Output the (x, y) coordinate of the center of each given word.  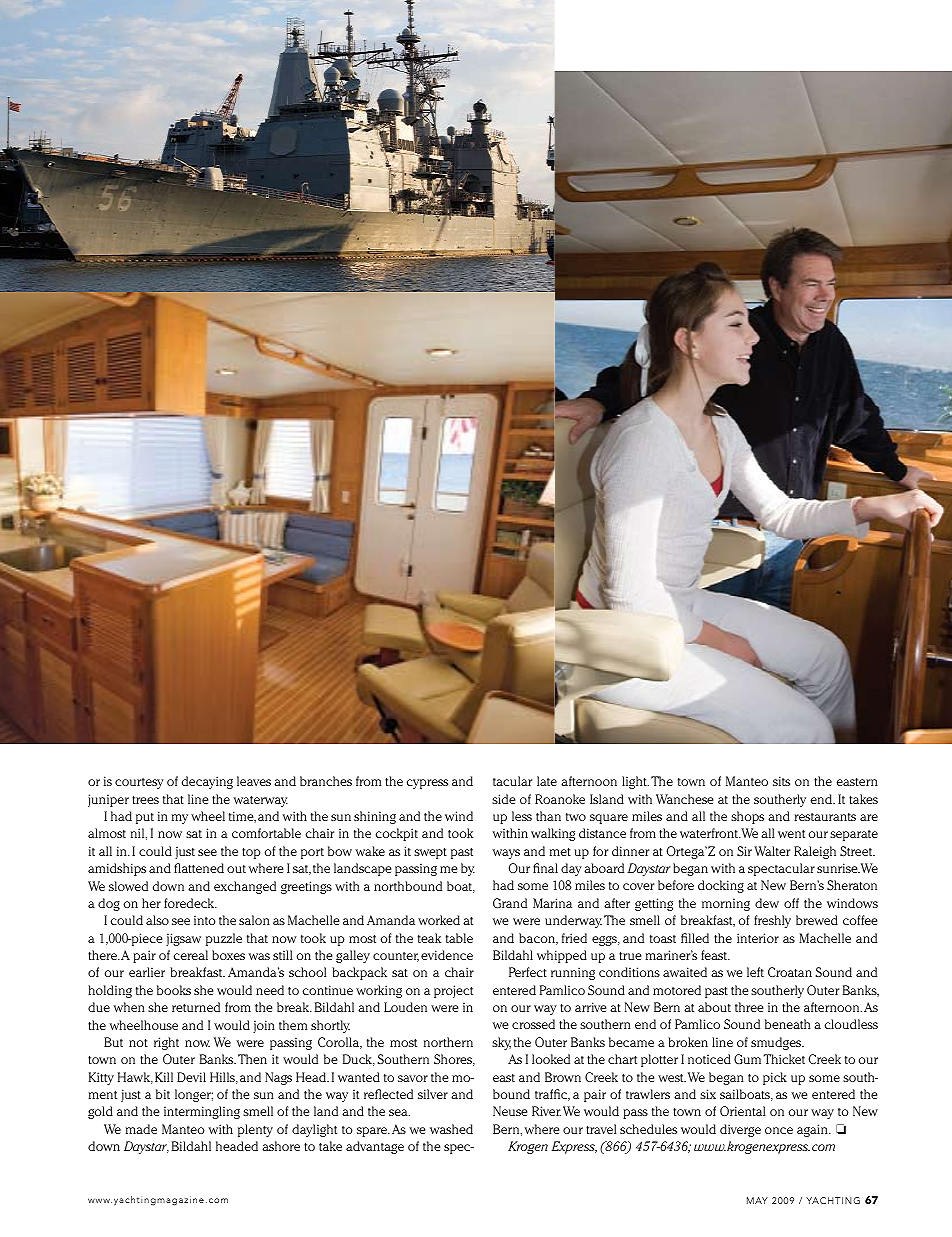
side (503, 799)
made (141, 1129)
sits (781, 781)
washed (451, 1129)
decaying (207, 782)
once (779, 1130)
